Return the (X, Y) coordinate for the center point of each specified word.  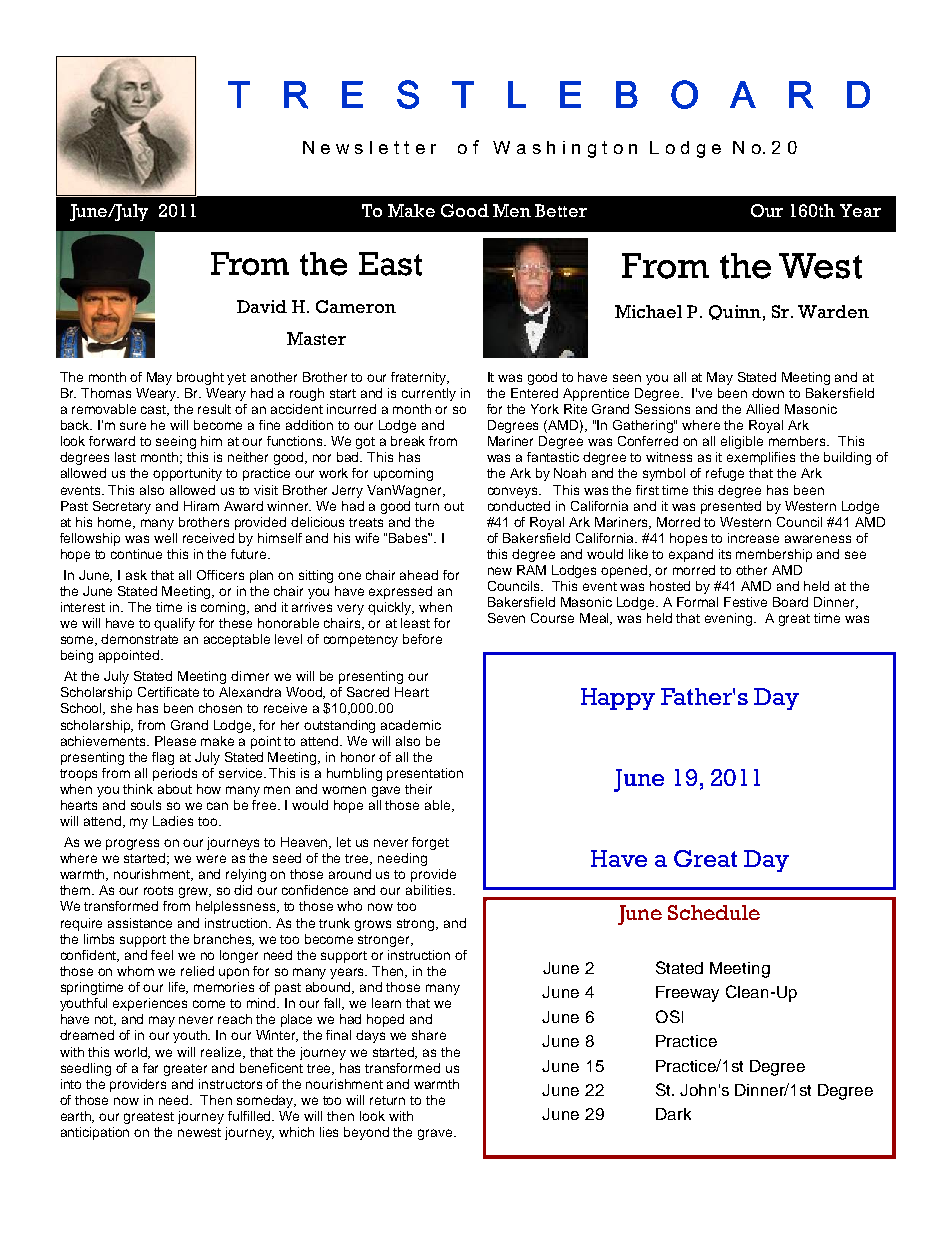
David (262, 306)
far (150, 1068)
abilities (430, 890)
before (422, 639)
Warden (833, 311)
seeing (176, 442)
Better (561, 210)
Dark (673, 1114)
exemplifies (761, 458)
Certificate (168, 692)
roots (158, 890)
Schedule (714, 912)
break (408, 441)
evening (730, 619)
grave (436, 1134)
